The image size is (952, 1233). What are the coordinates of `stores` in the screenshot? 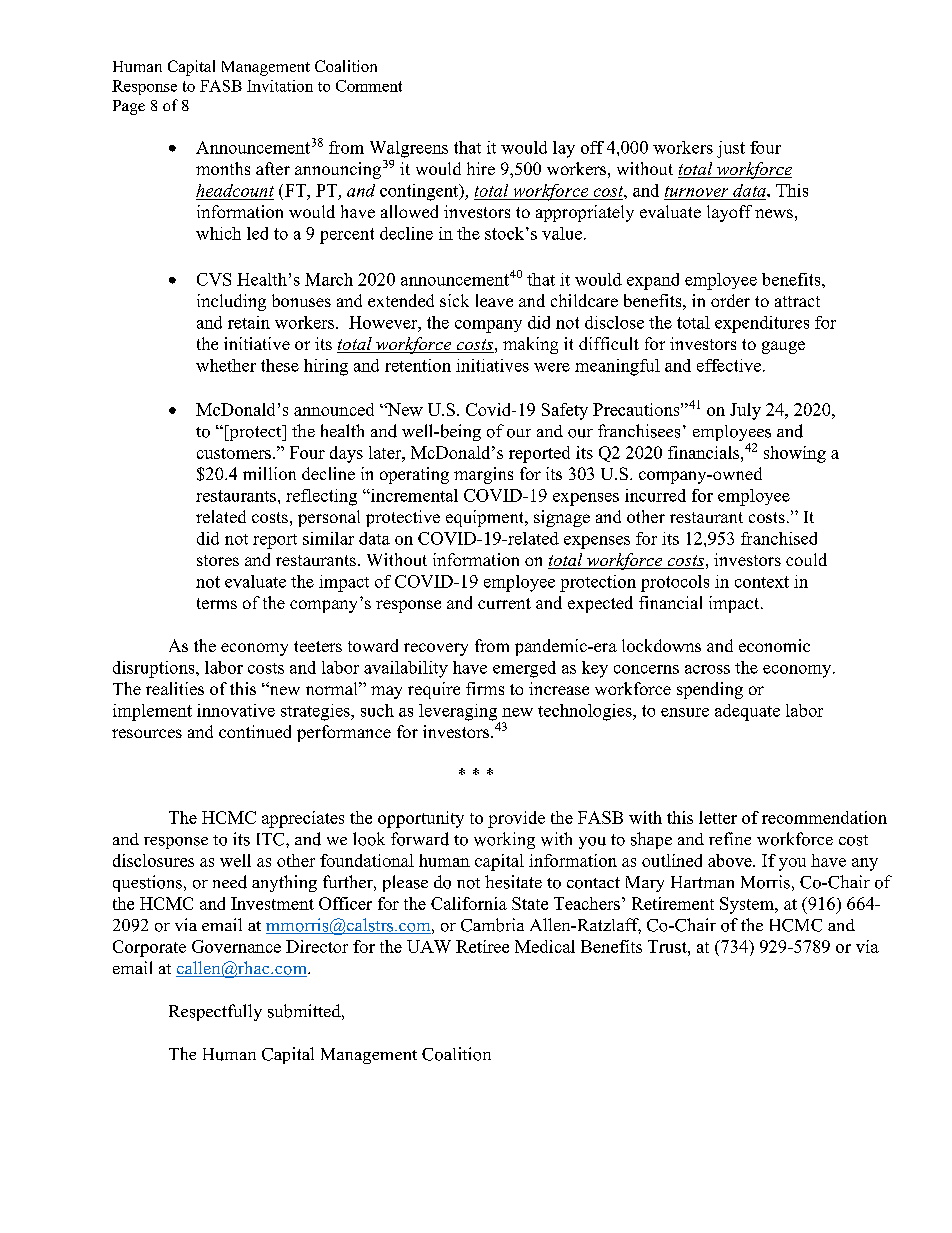 It's located at (218, 560).
